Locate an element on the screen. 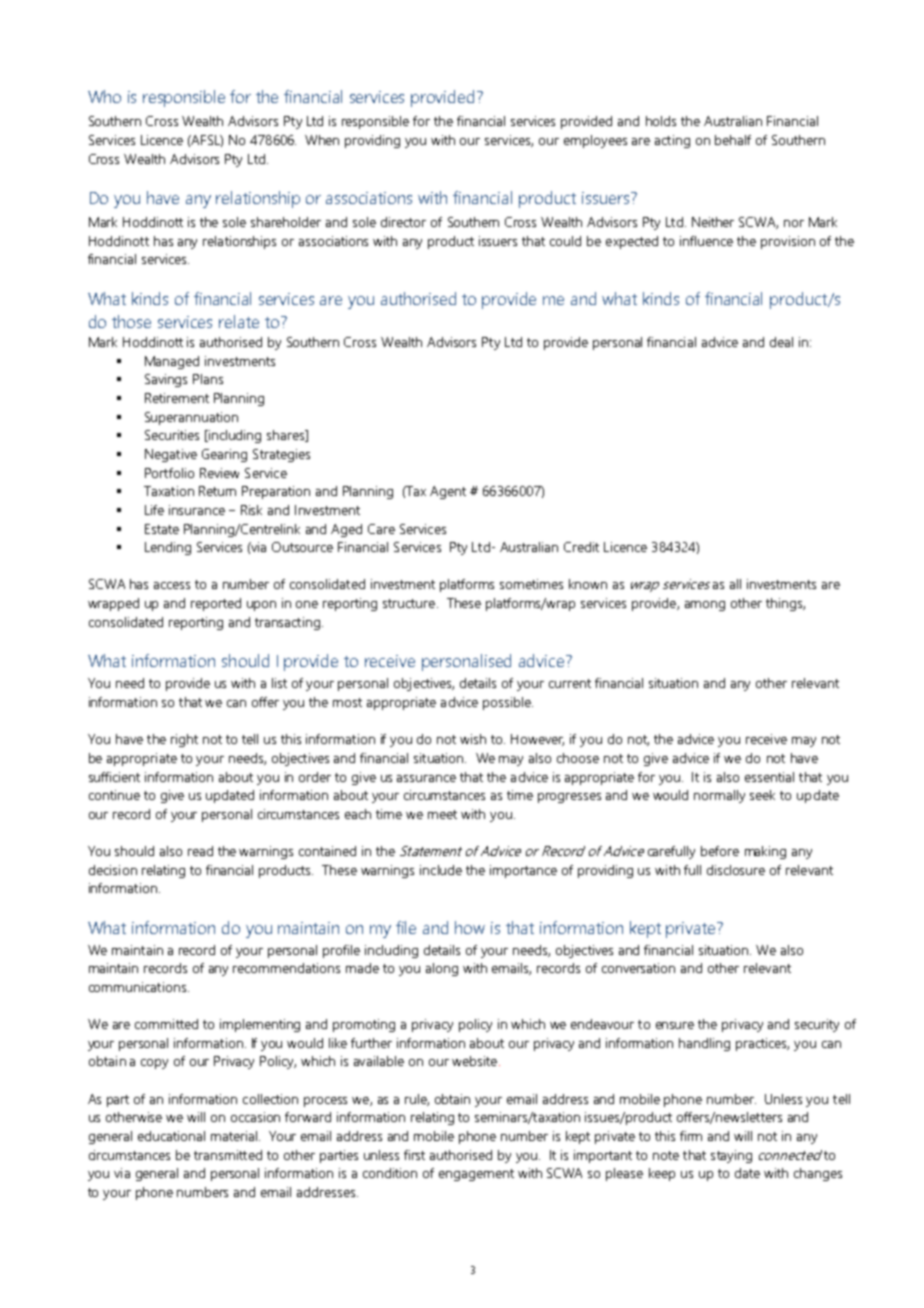  employees is located at coordinates (595, 141).
